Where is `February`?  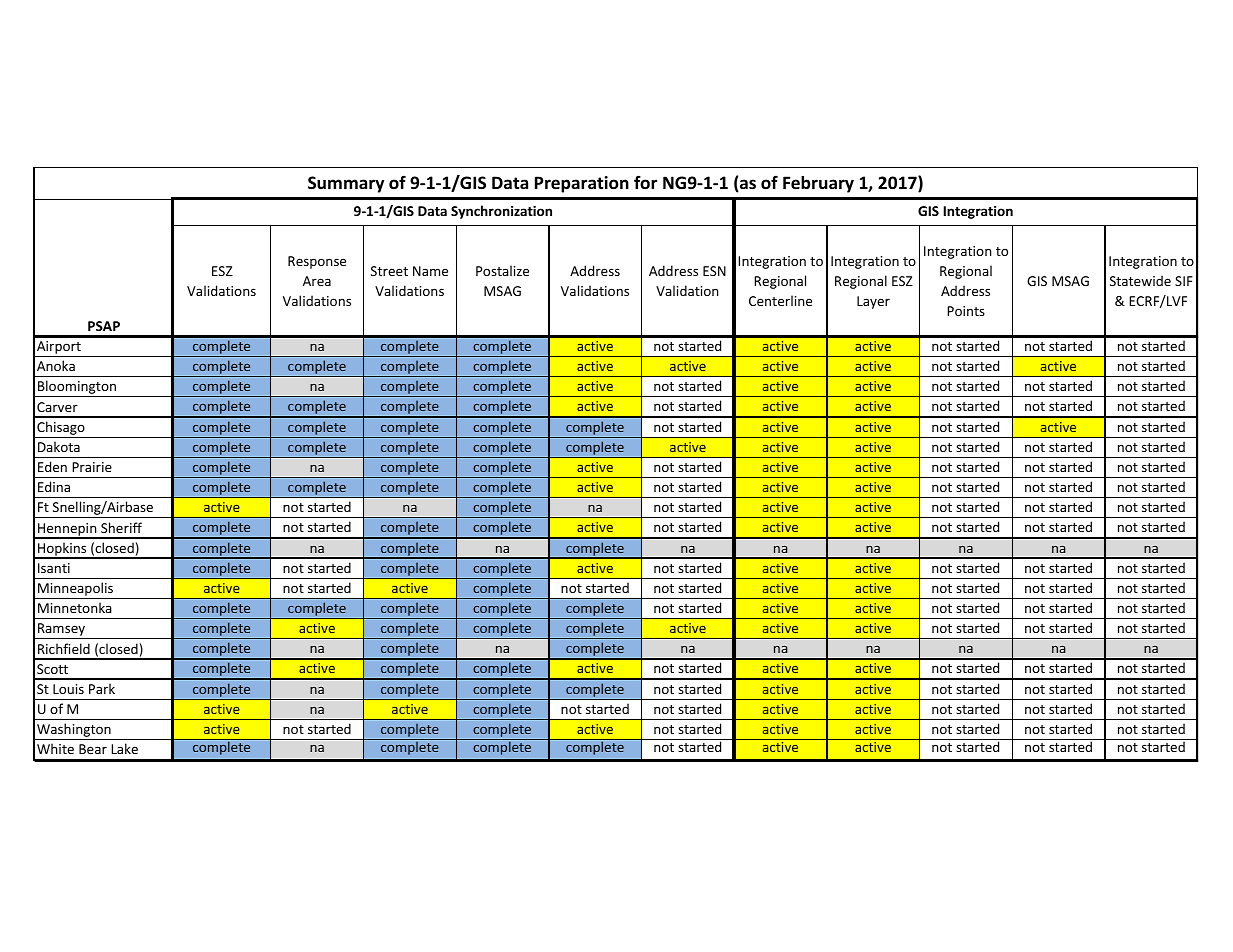 February is located at coordinates (818, 184).
